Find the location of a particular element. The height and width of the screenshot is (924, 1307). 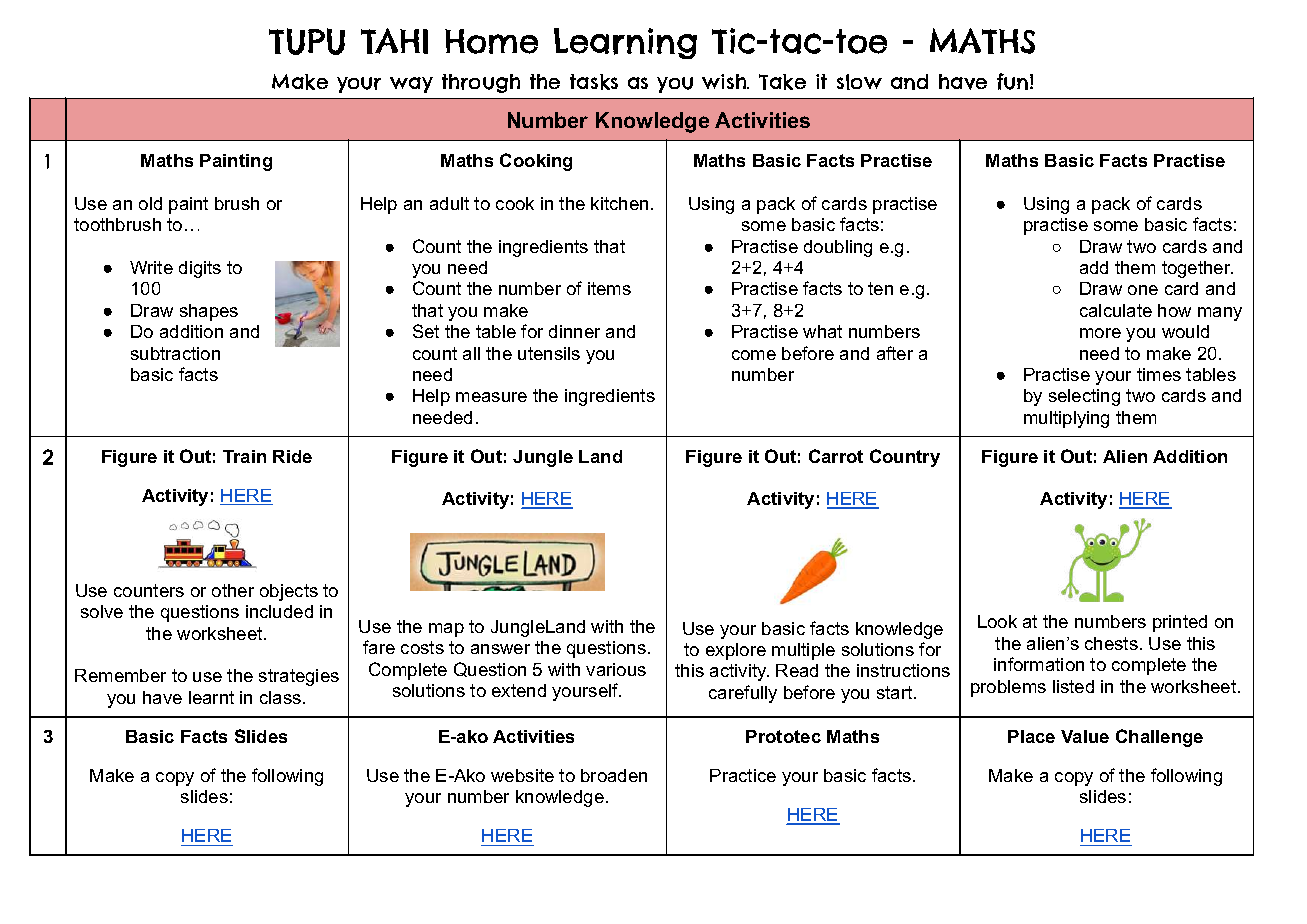

learnt is located at coordinates (211, 697).
